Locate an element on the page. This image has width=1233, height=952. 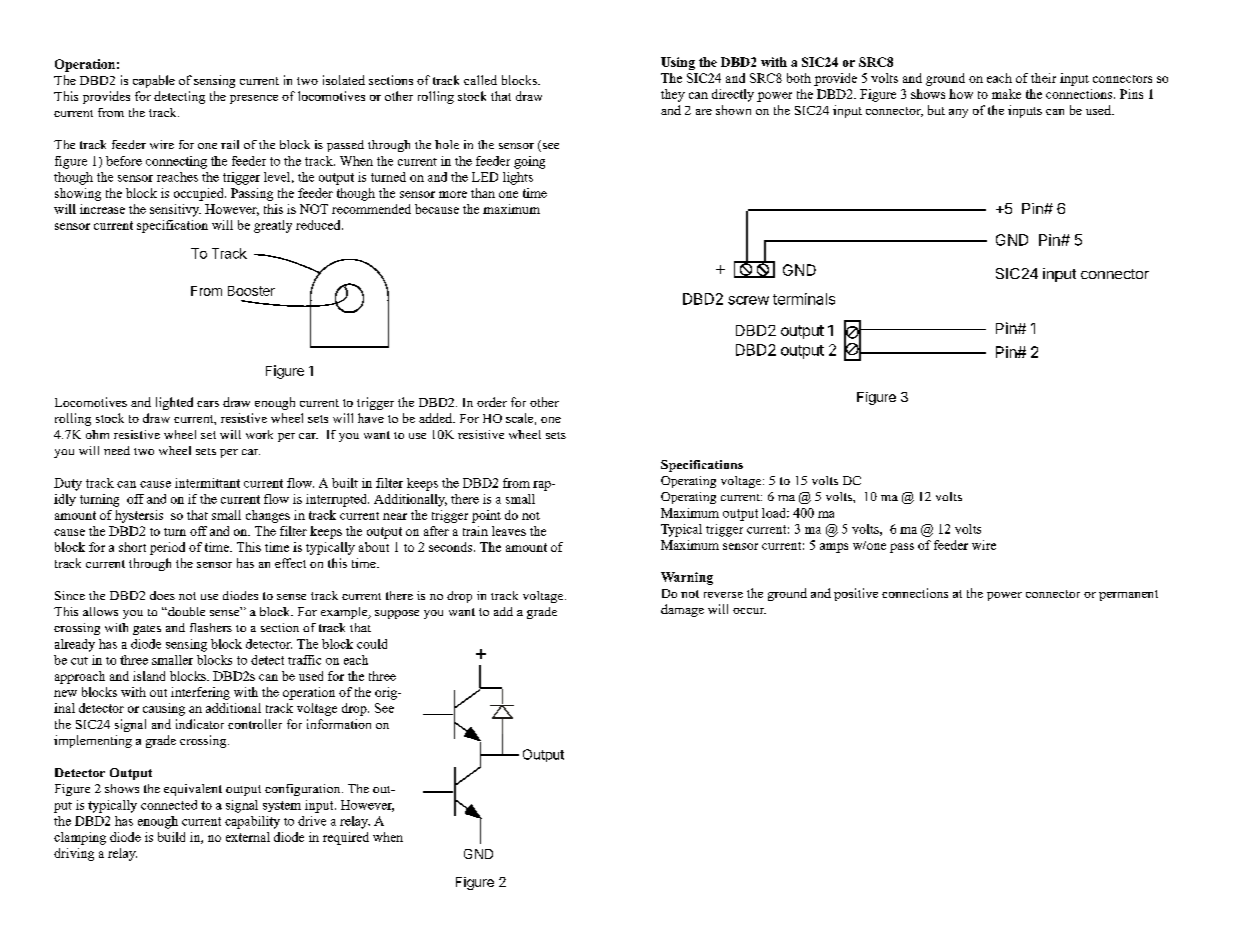
Booster is located at coordinates (251, 291).
